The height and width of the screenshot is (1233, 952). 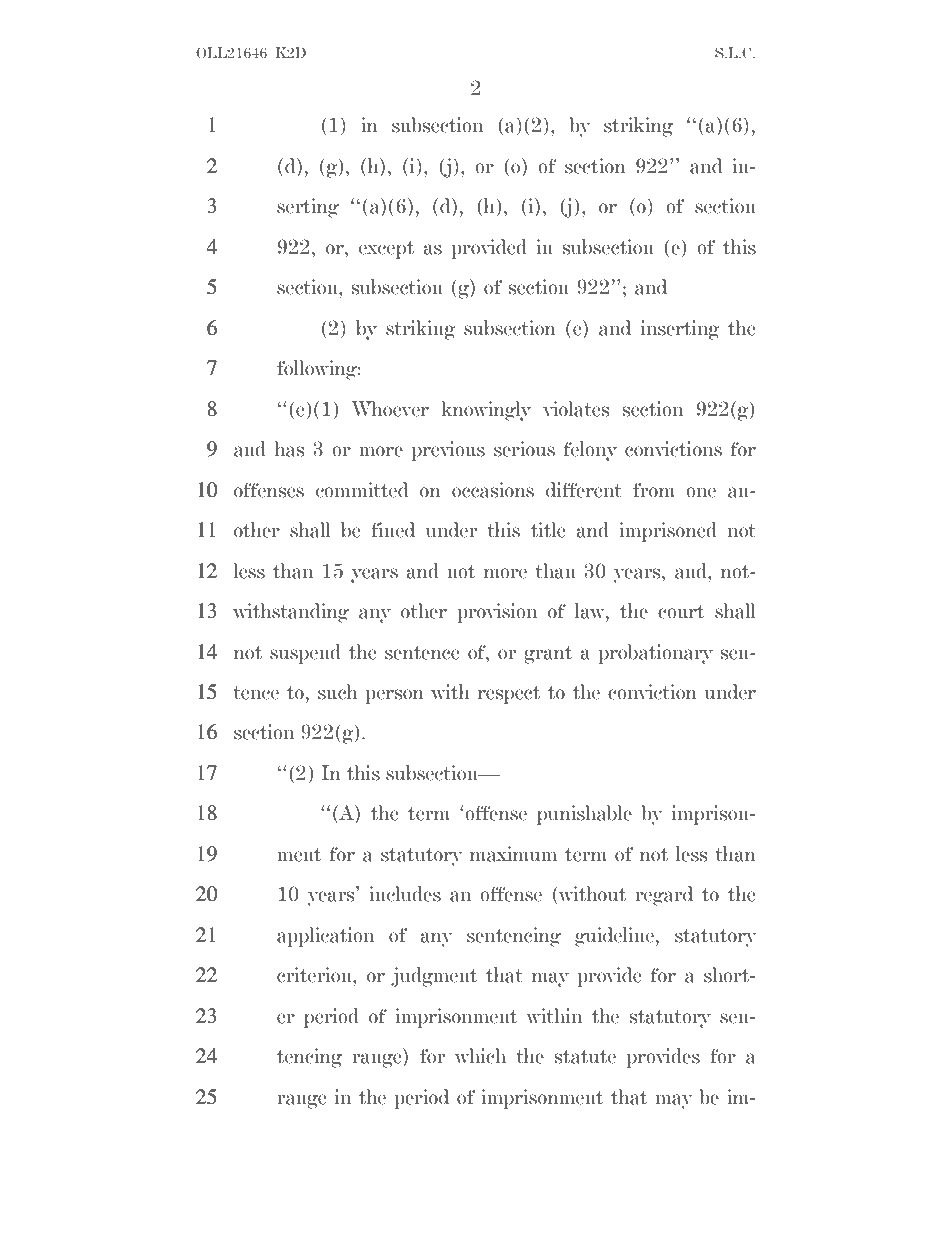 What do you see at coordinates (480, 1056) in the screenshot?
I see `which` at bounding box center [480, 1056].
